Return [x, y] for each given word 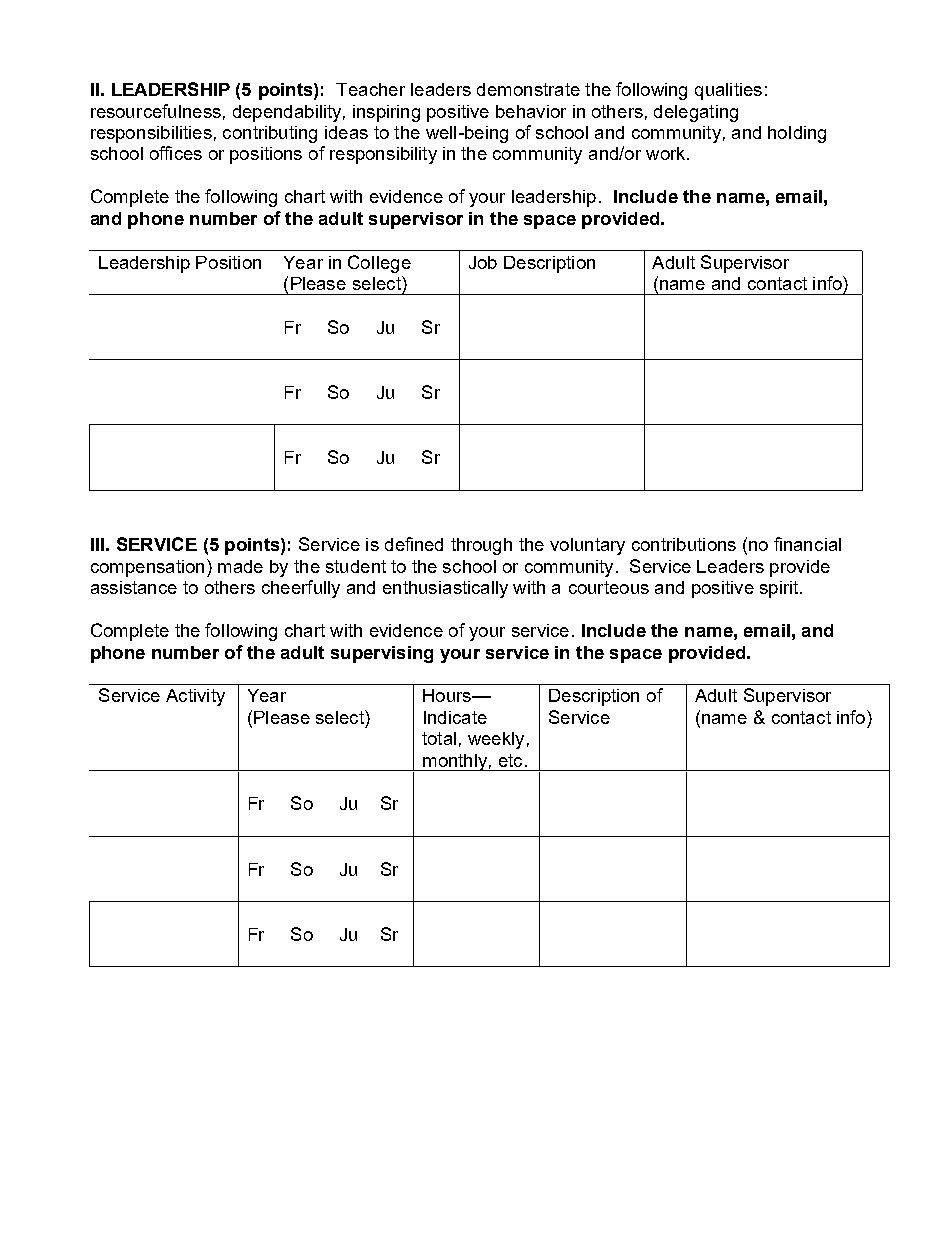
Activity [195, 697]
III [97, 544]
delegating [696, 113]
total [439, 738]
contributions [684, 544]
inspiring [386, 113]
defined [414, 544]
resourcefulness [156, 111]
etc [510, 760]
